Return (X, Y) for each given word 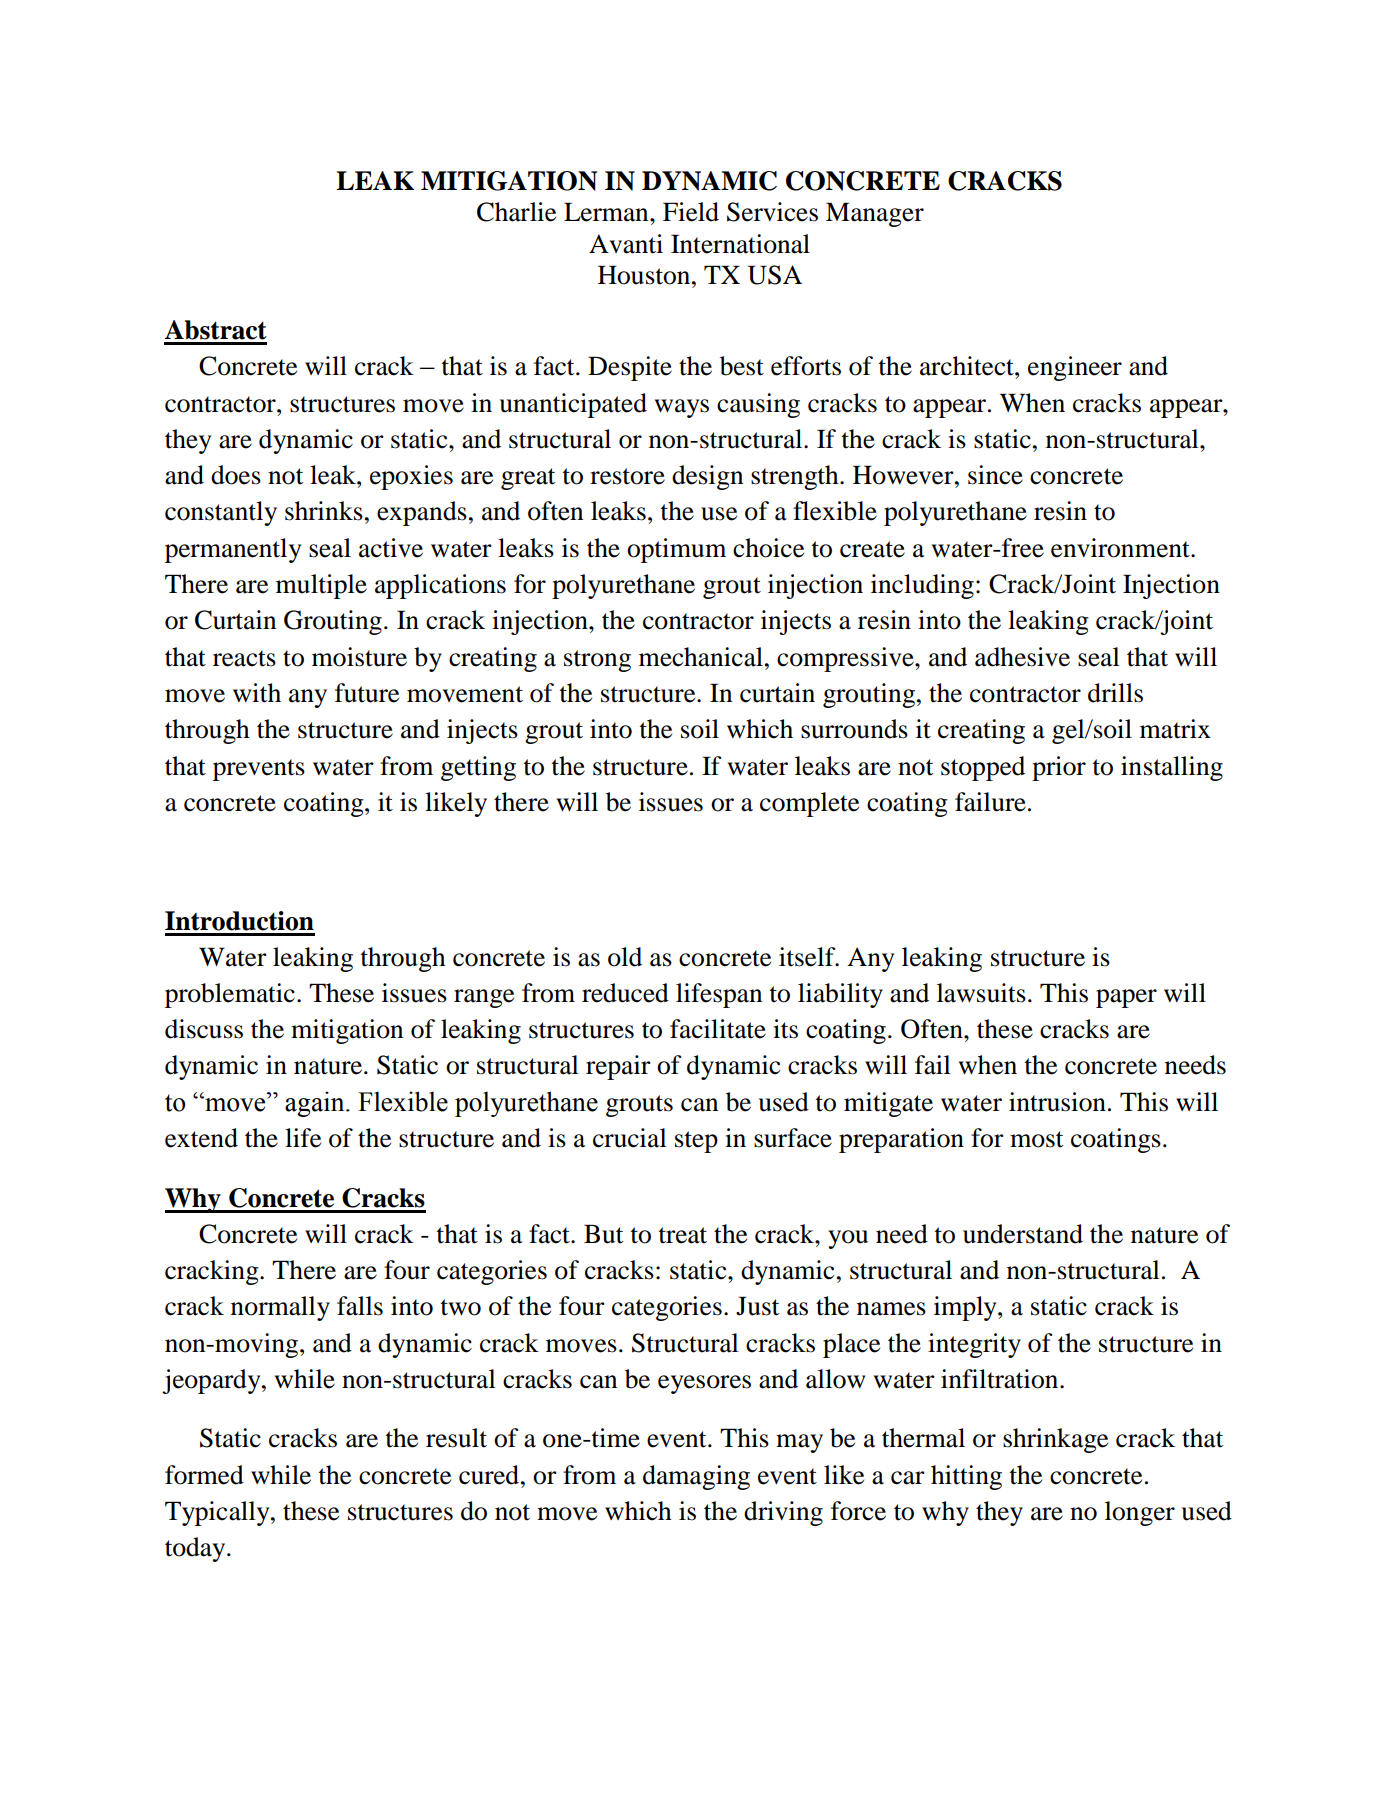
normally (280, 1308)
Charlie (516, 212)
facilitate (718, 1029)
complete (809, 804)
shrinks (324, 511)
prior (1059, 768)
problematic (230, 995)
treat (683, 1235)
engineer (1075, 368)
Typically (218, 1513)
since (995, 475)
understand (1023, 1234)
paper (1126, 998)
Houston (645, 275)
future (367, 693)
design (707, 477)
